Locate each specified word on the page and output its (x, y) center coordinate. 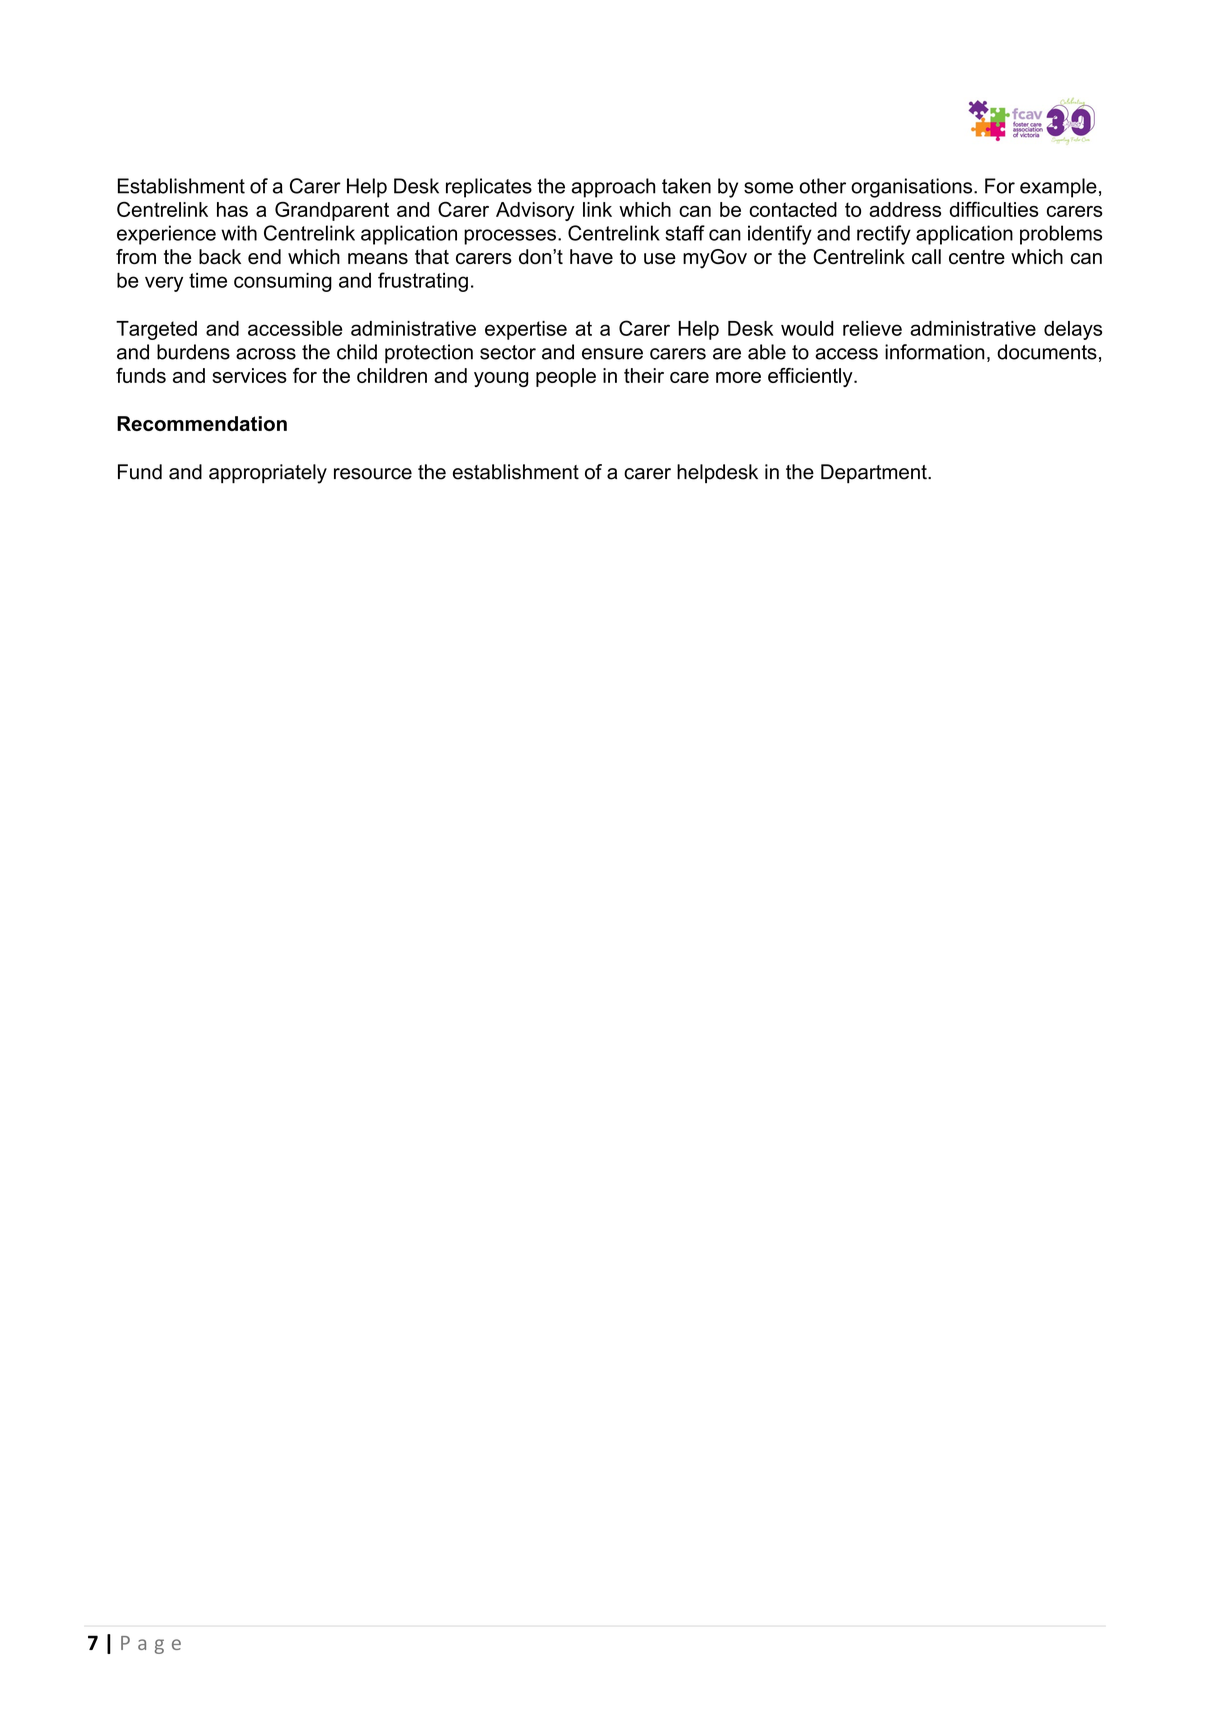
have (591, 256)
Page (151, 1645)
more (738, 377)
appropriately (268, 474)
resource (373, 474)
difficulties (994, 209)
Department (875, 473)
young (501, 379)
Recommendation (202, 423)
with (239, 233)
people (566, 377)
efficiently (811, 377)
